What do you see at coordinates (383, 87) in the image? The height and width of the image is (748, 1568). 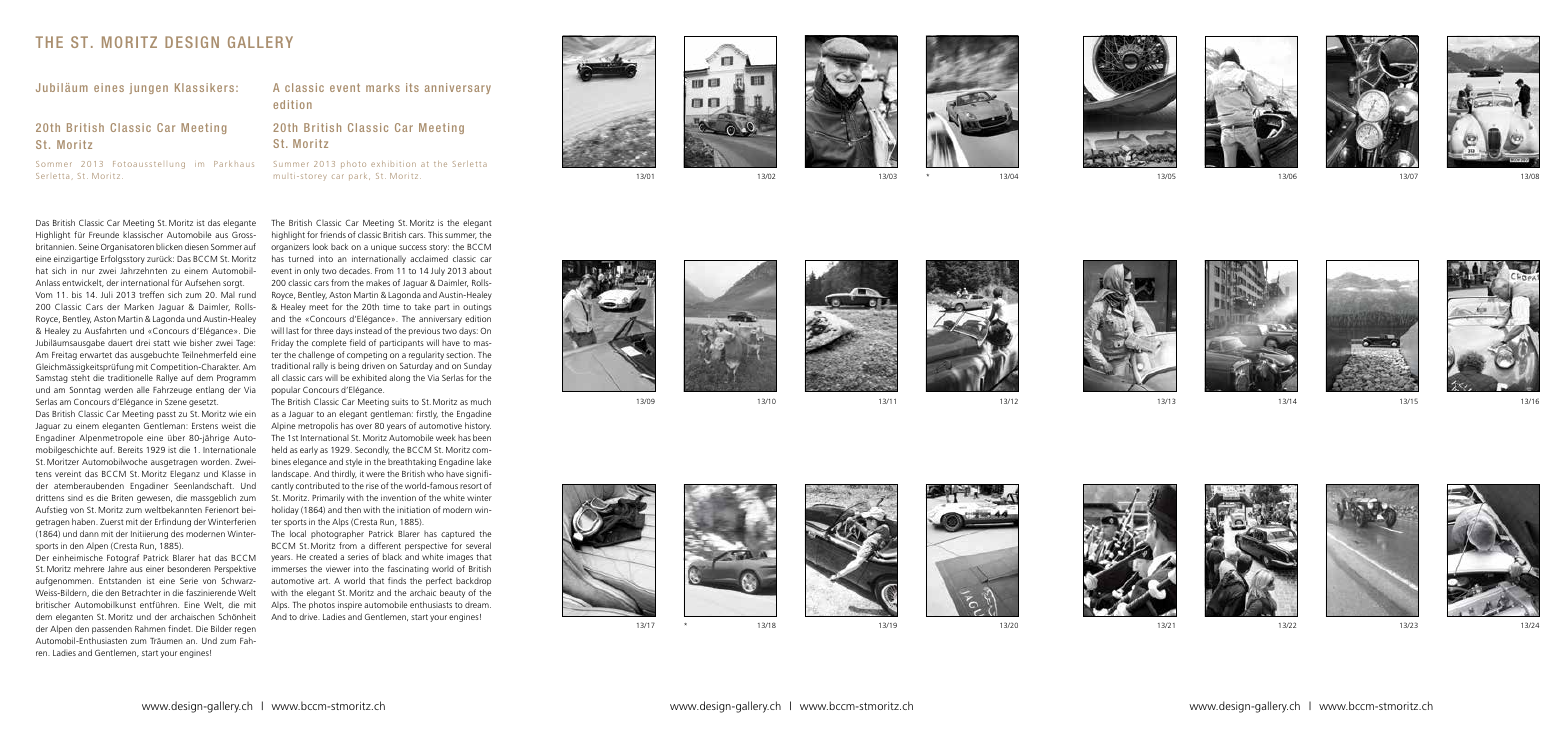 I see `marks` at bounding box center [383, 87].
